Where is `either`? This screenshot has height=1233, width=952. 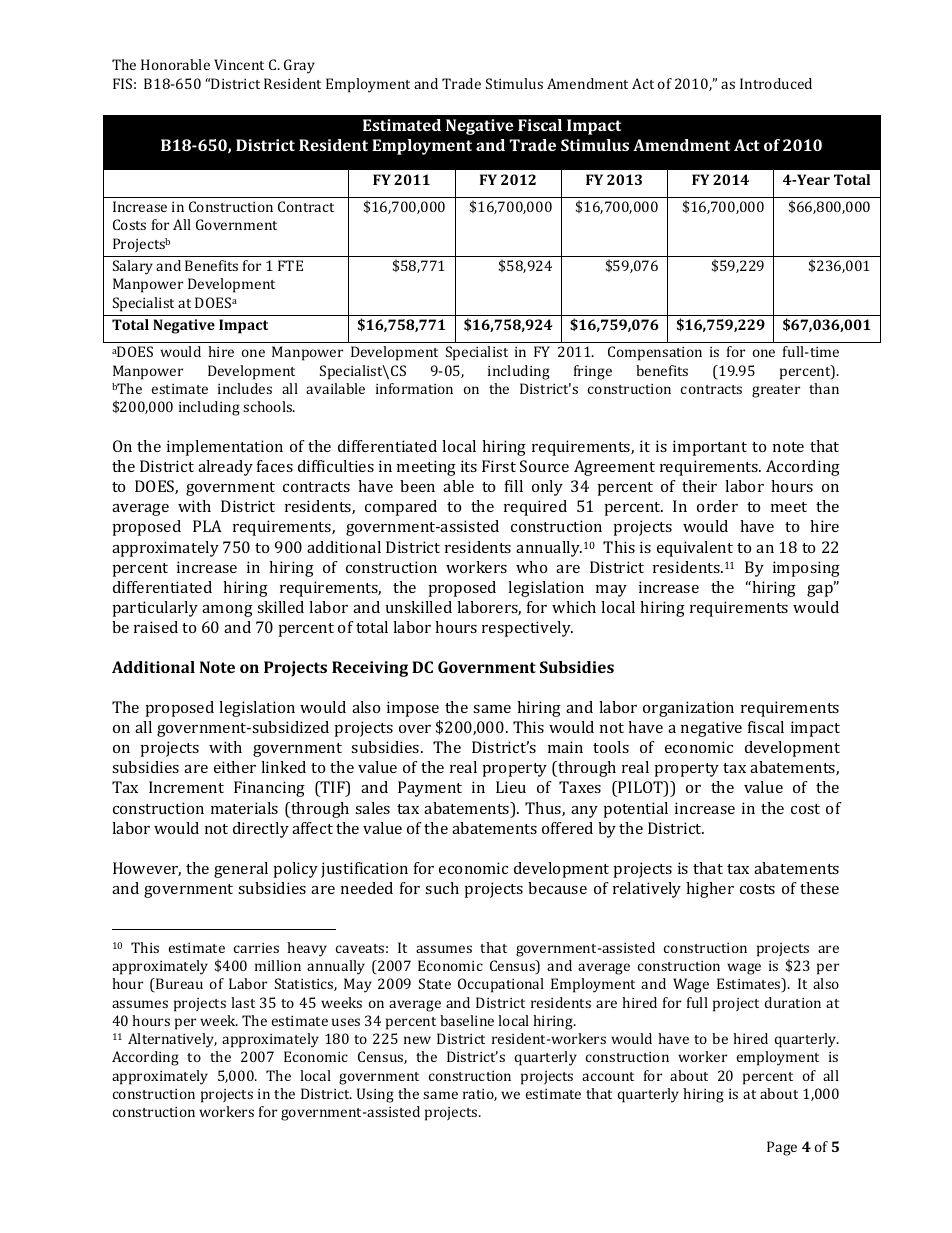
either is located at coordinates (235, 767).
